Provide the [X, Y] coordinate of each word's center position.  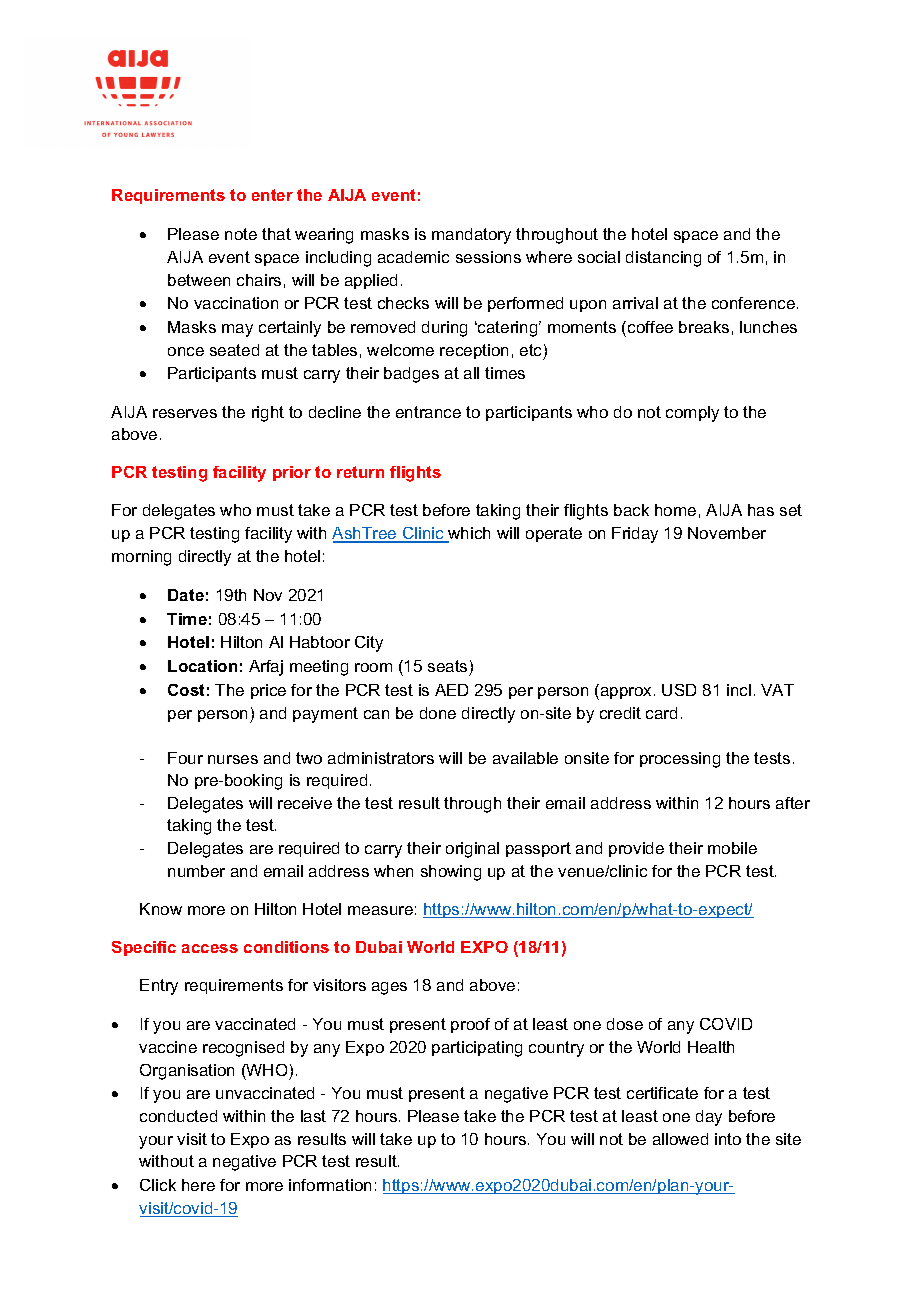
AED [451, 690]
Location [202, 666]
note [241, 234]
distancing [663, 259]
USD [679, 690]
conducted [178, 1116]
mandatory [471, 236]
